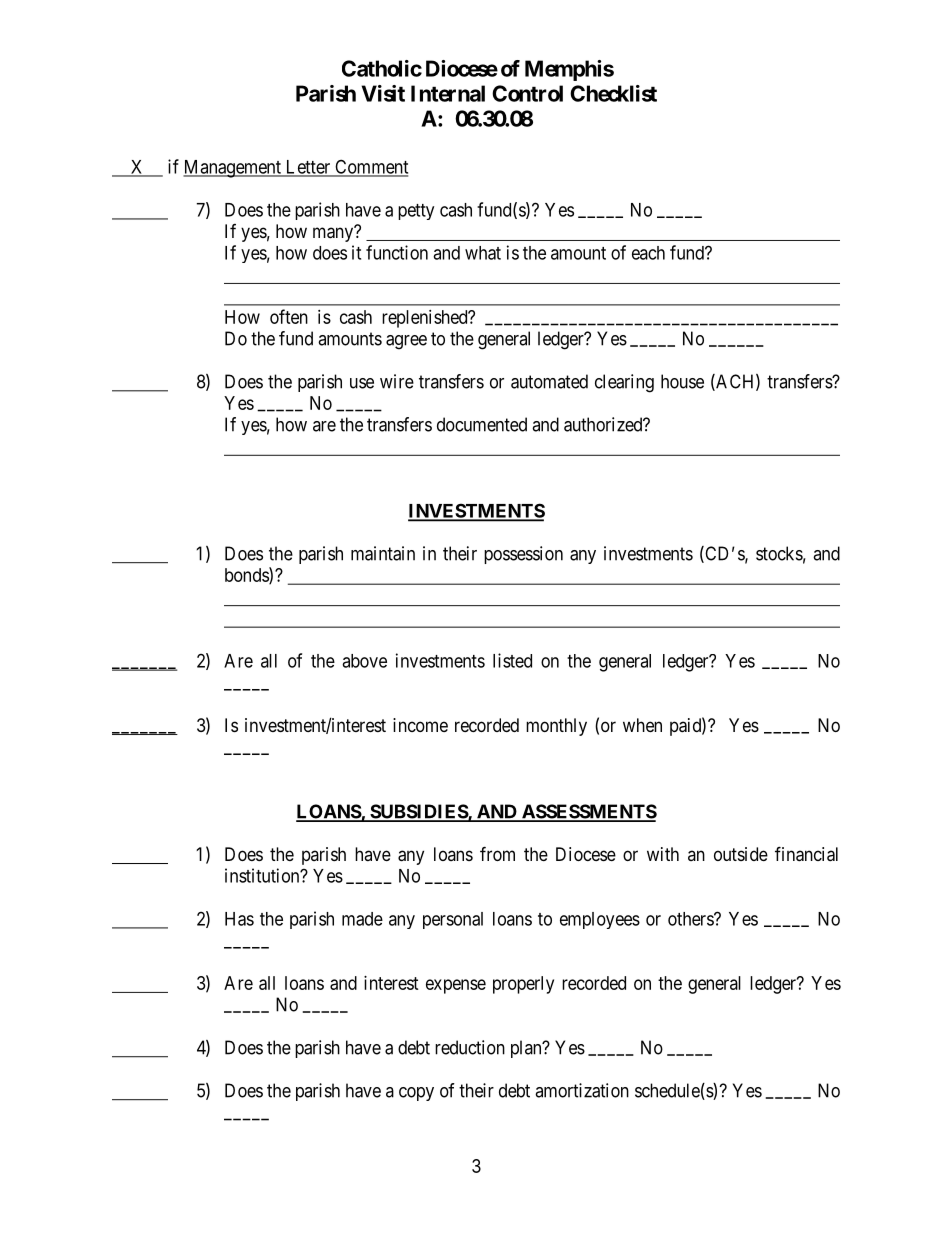 The width and height of the document is (952, 1233). Describe the element at coordinates (482, 424) in the document. I see `documented` at that location.
